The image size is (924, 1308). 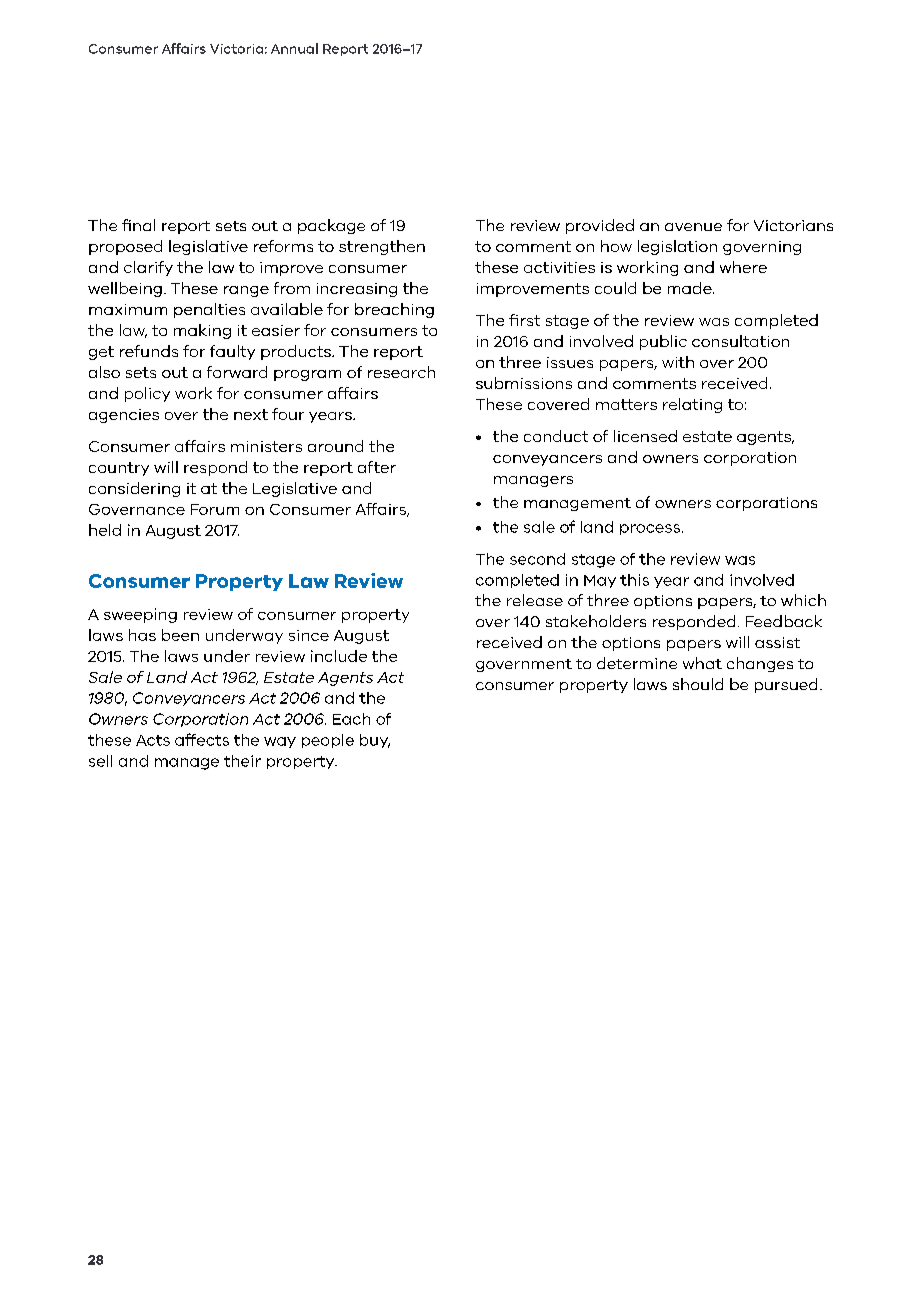 What do you see at coordinates (382, 247) in the image?
I see `strengthen` at bounding box center [382, 247].
